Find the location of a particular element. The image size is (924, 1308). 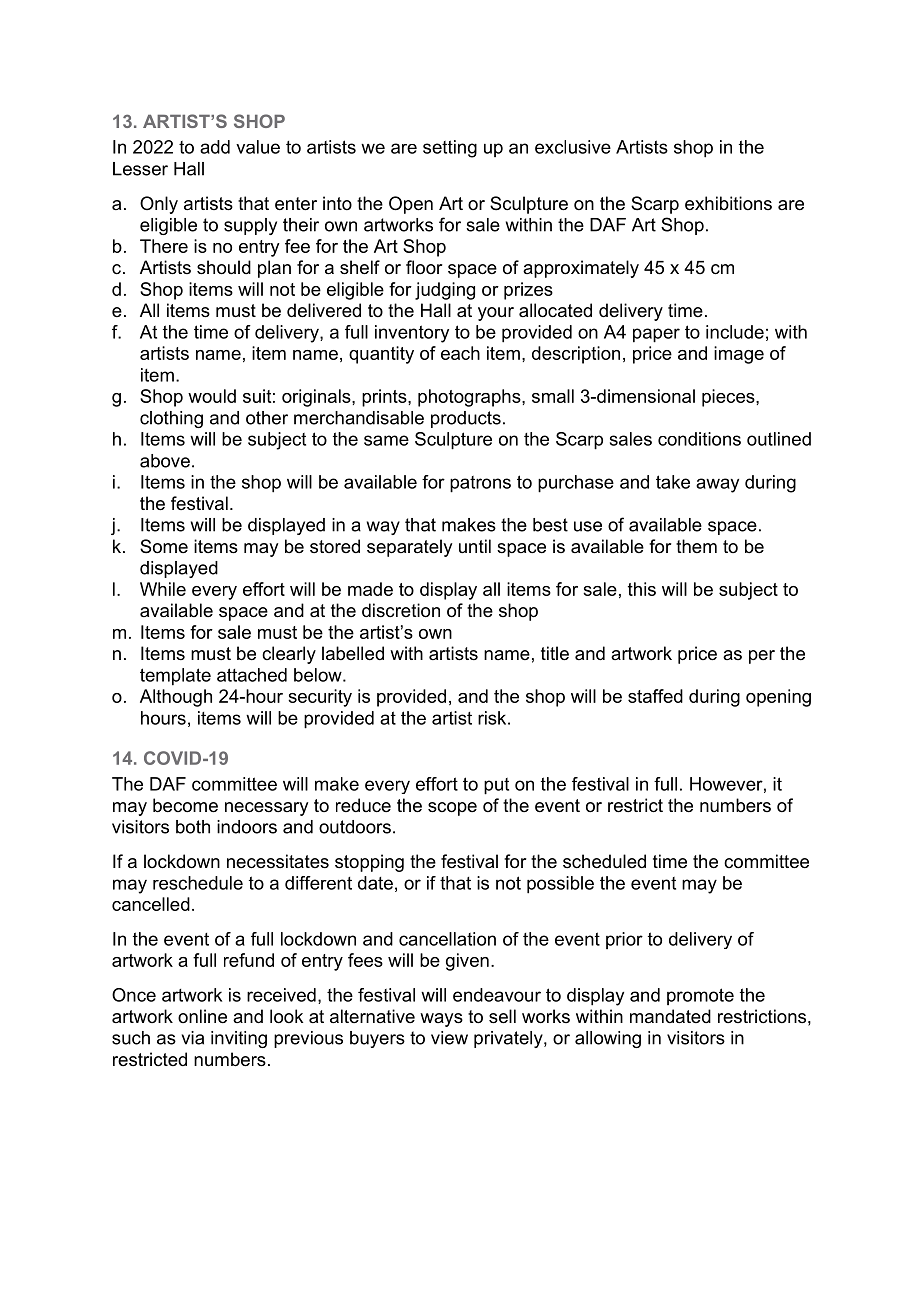

exhibitions is located at coordinates (728, 203).
